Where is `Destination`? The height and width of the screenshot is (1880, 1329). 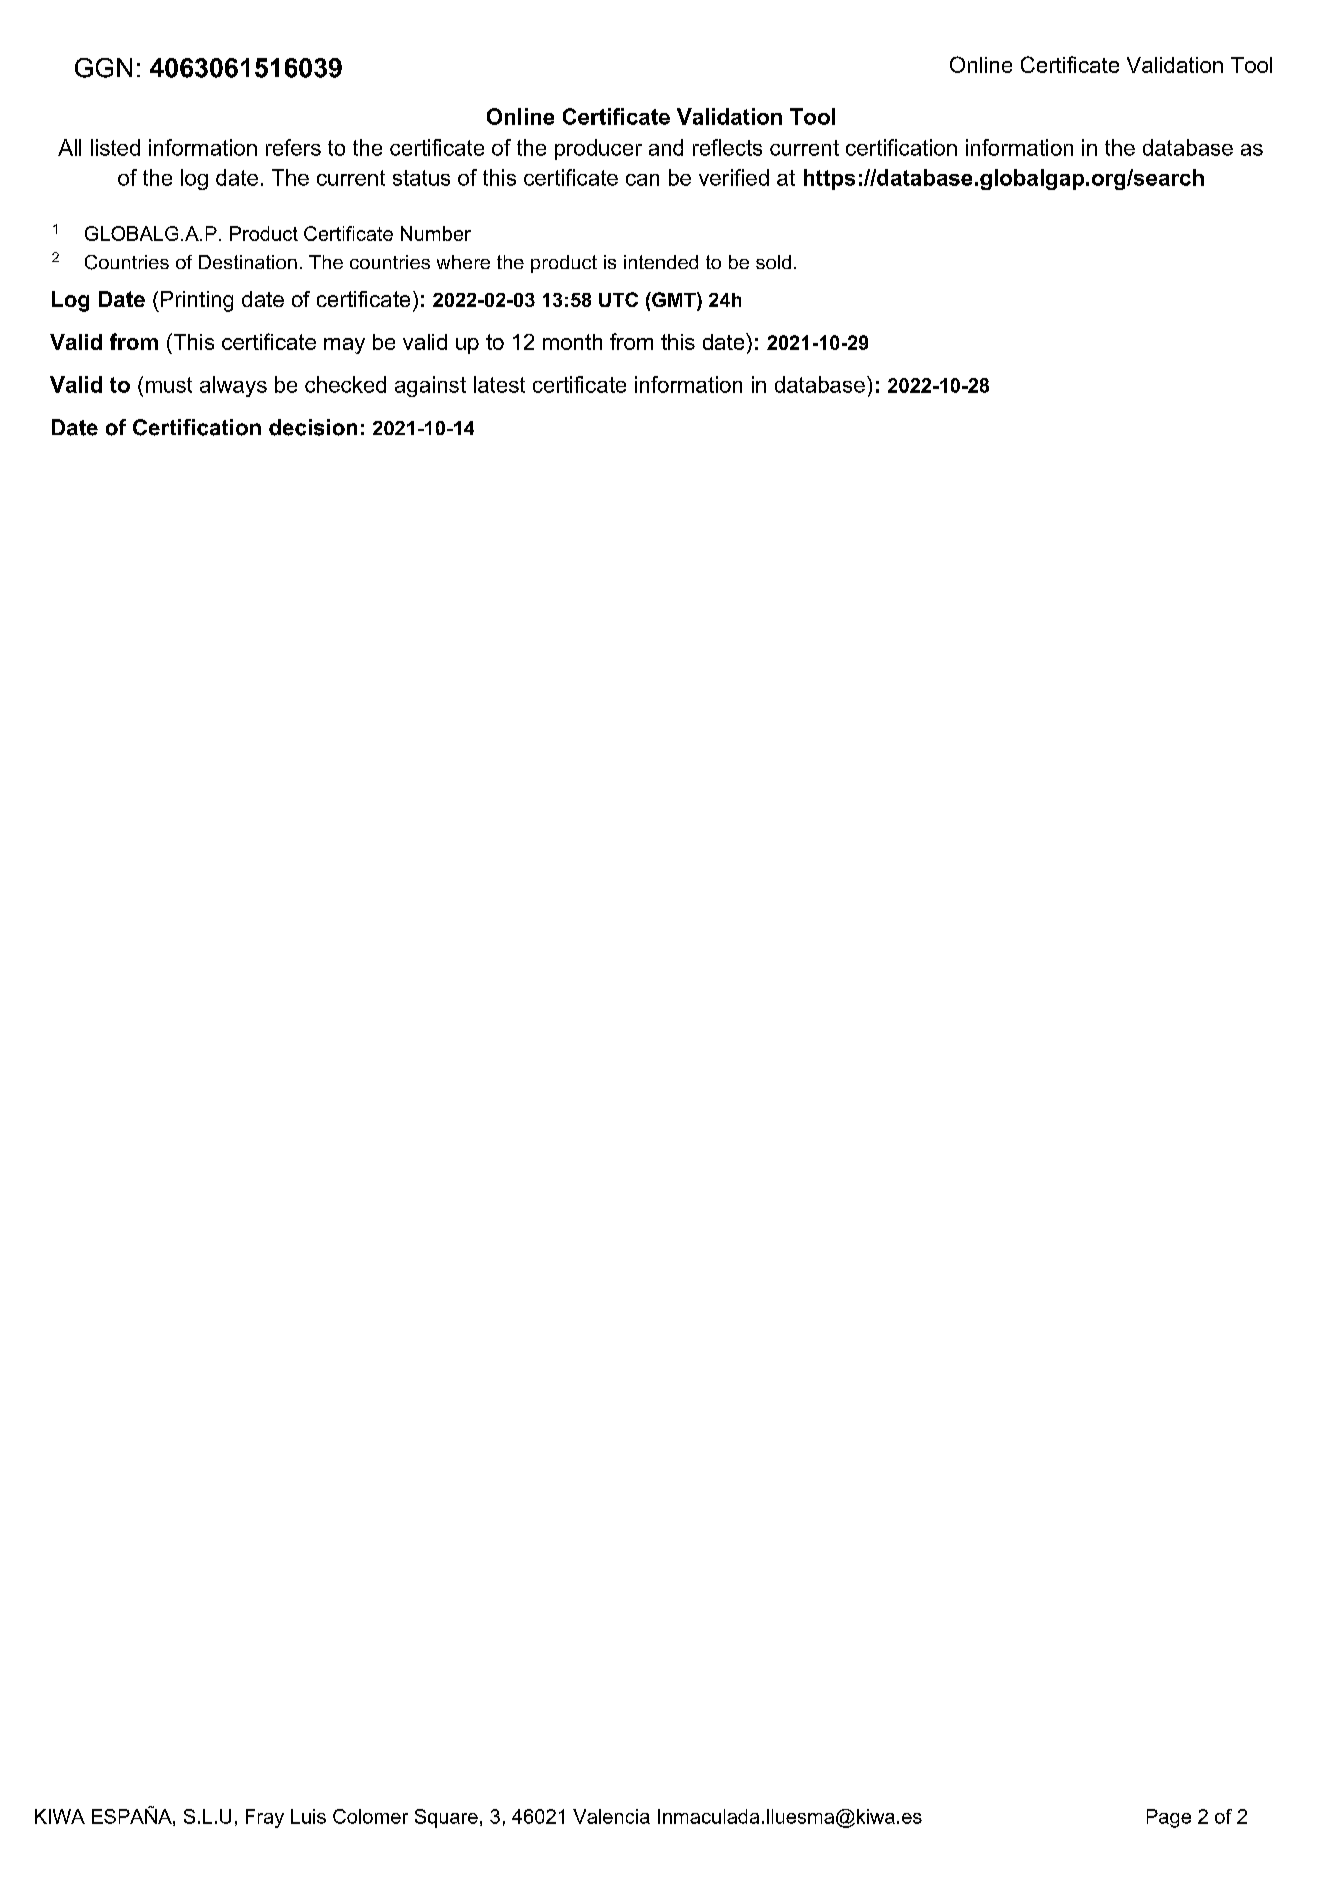 Destination is located at coordinates (248, 262).
